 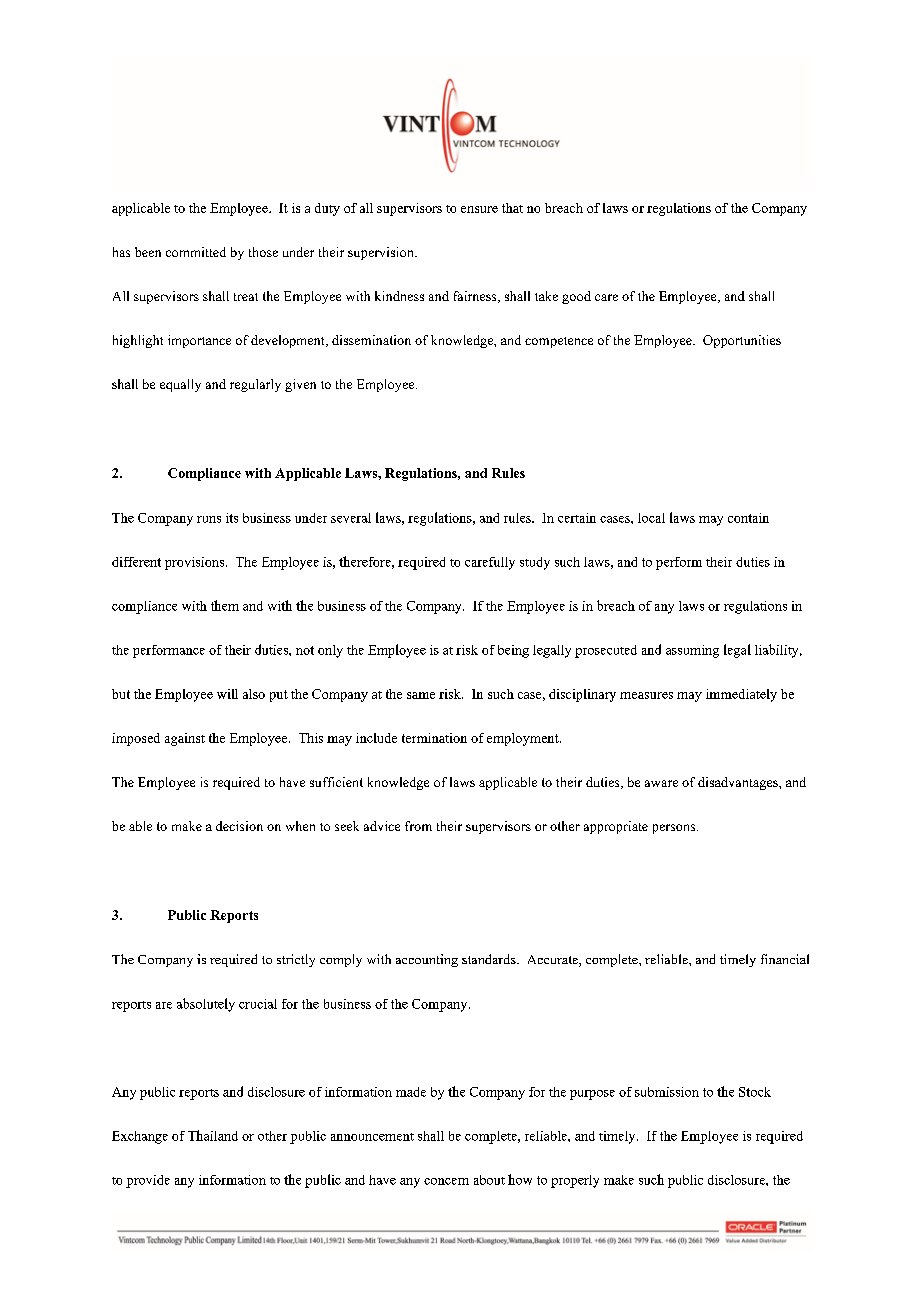 I want to click on accounting, so click(x=427, y=960).
